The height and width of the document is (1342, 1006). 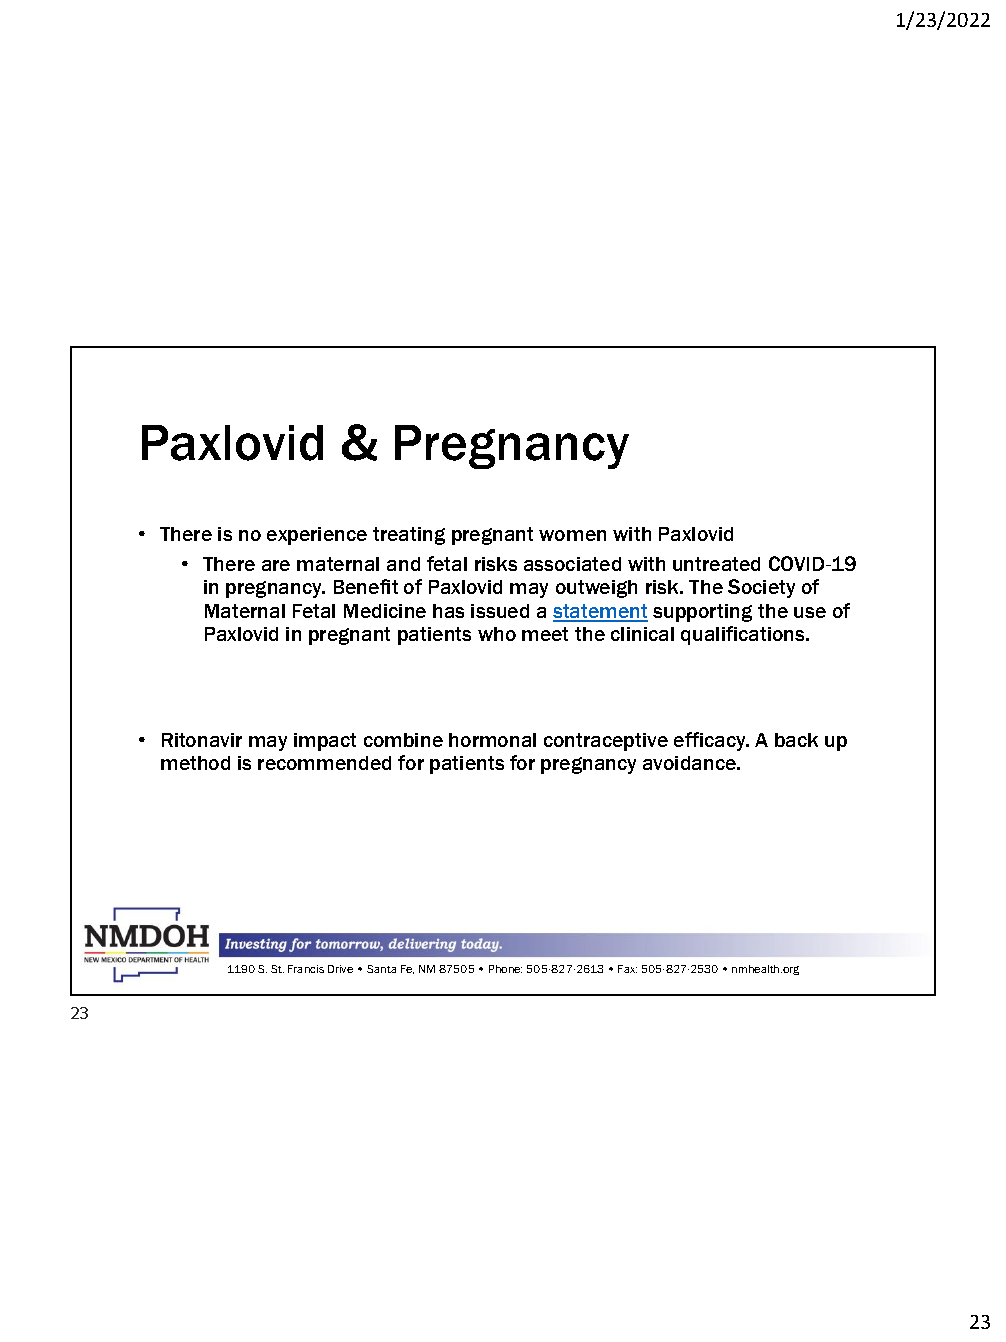 I want to click on are, so click(x=276, y=565).
